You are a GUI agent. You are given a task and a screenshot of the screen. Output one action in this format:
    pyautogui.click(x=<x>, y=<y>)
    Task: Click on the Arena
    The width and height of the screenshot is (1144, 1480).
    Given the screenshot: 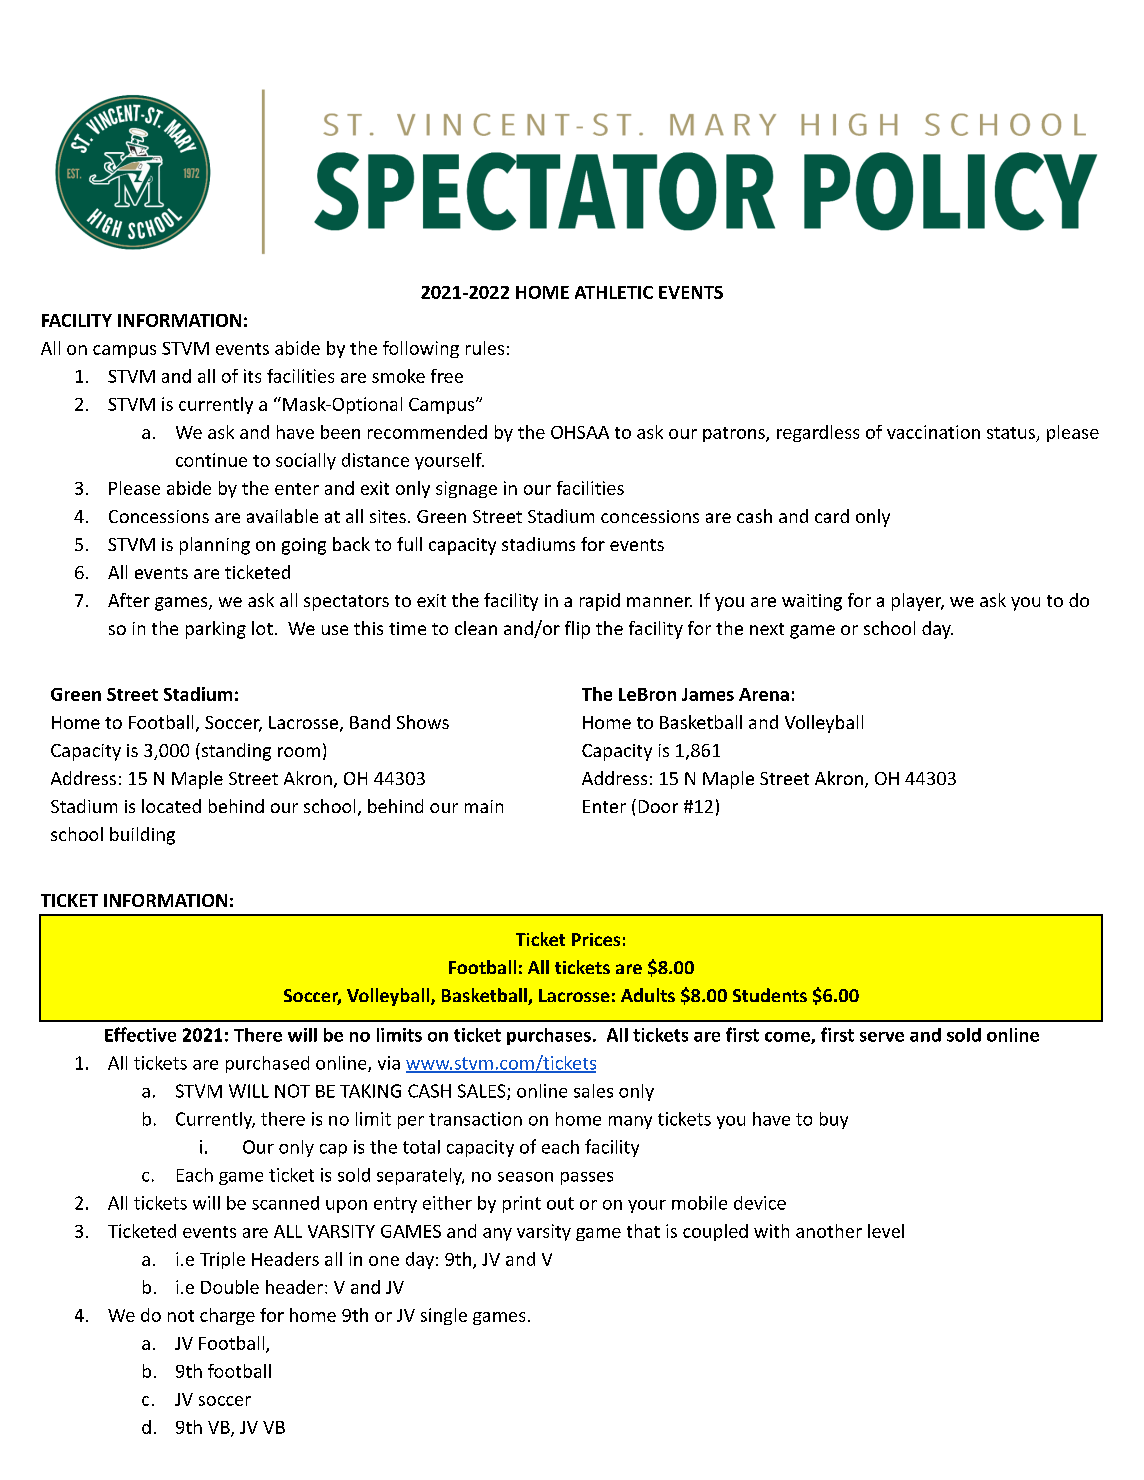 What is the action you would take?
    pyautogui.click(x=764, y=694)
